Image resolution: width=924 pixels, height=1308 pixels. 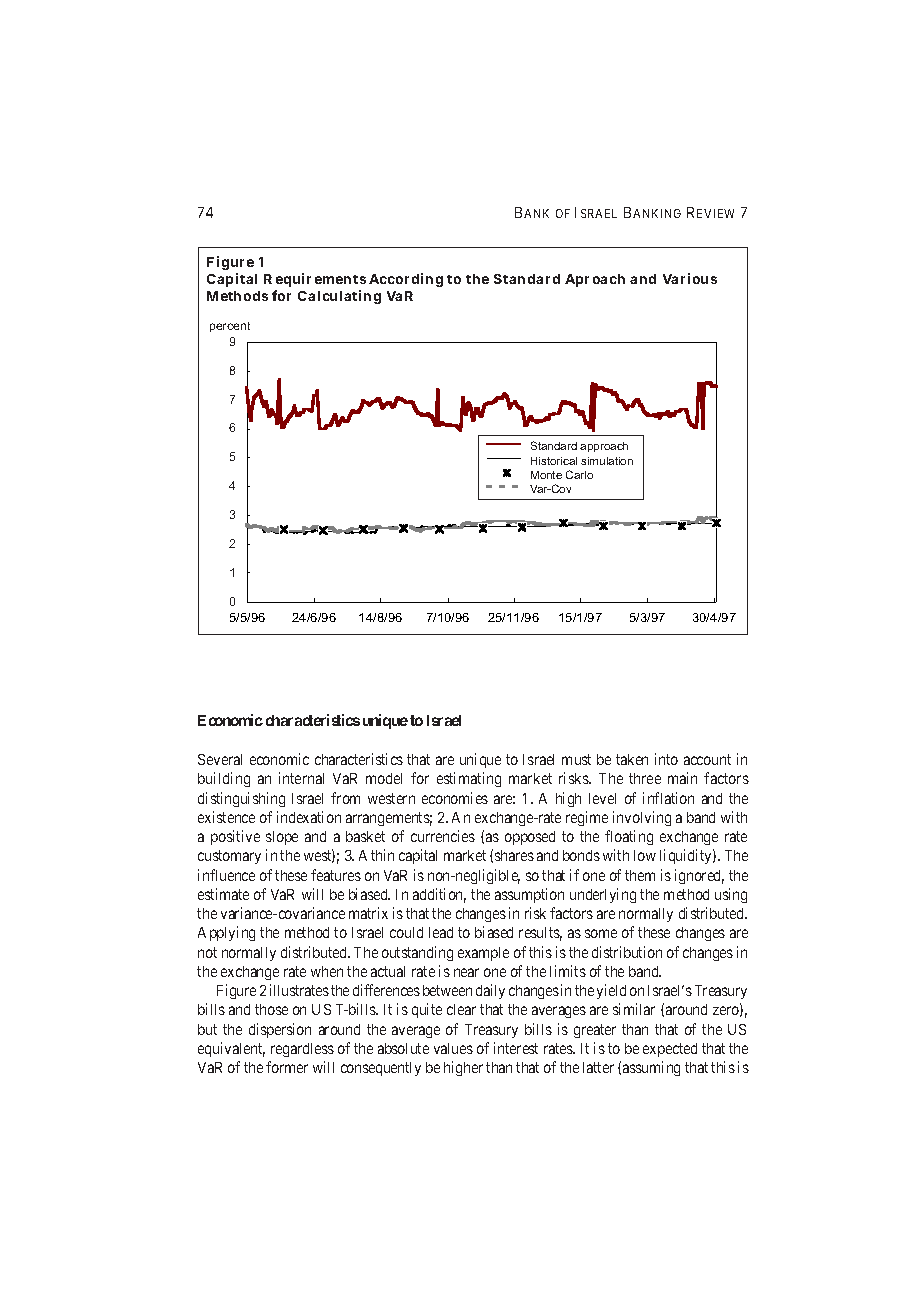 I want to click on expected, so click(x=670, y=1050).
